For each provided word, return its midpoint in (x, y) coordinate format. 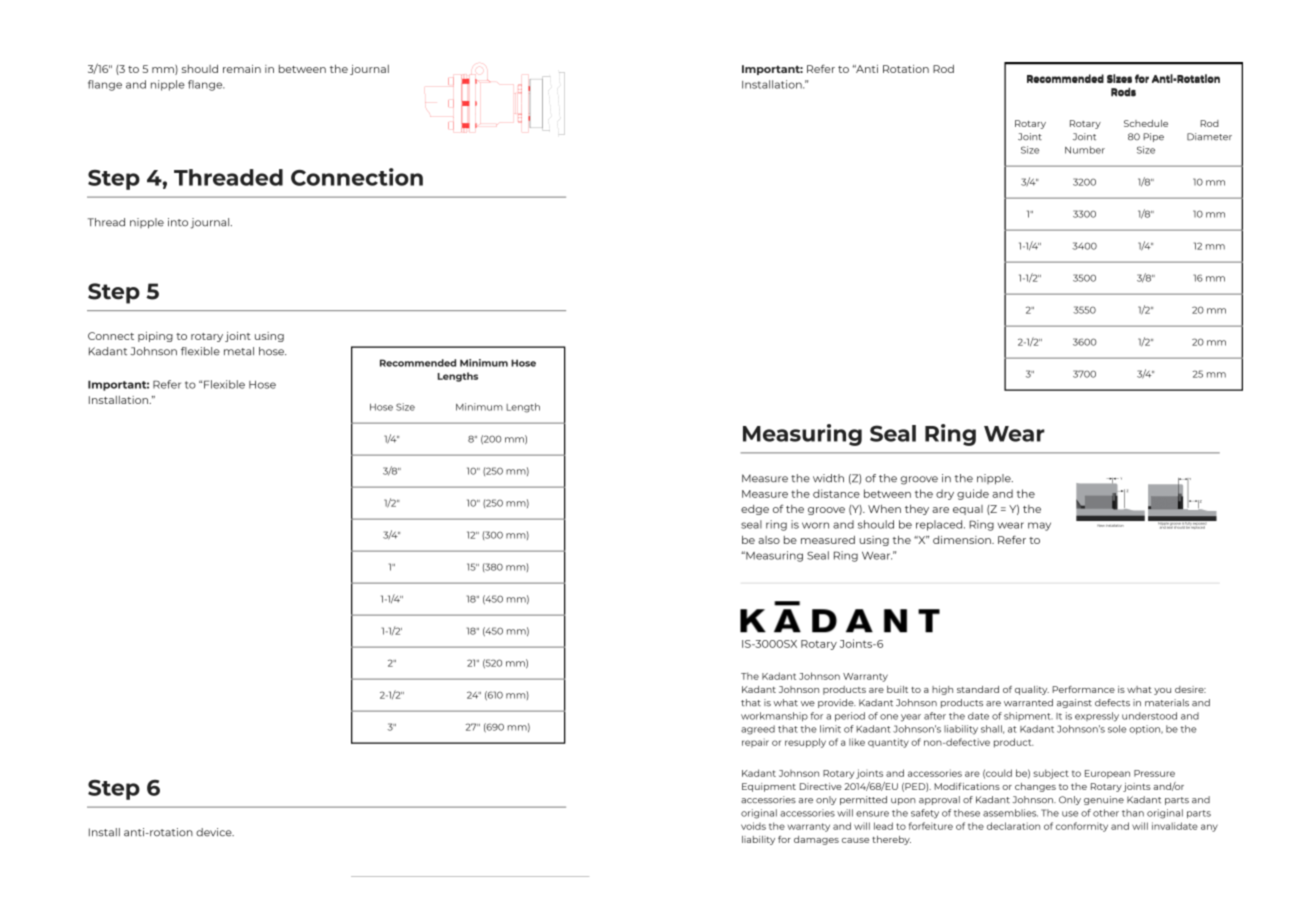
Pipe (1153, 137)
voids (753, 826)
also (769, 540)
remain (242, 69)
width (828, 478)
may (1039, 526)
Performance (1083, 689)
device (215, 832)
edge (755, 510)
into (178, 222)
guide (973, 494)
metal (239, 351)
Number (1085, 150)
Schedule (1146, 123)
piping (155, 337)
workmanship (774, 716)
